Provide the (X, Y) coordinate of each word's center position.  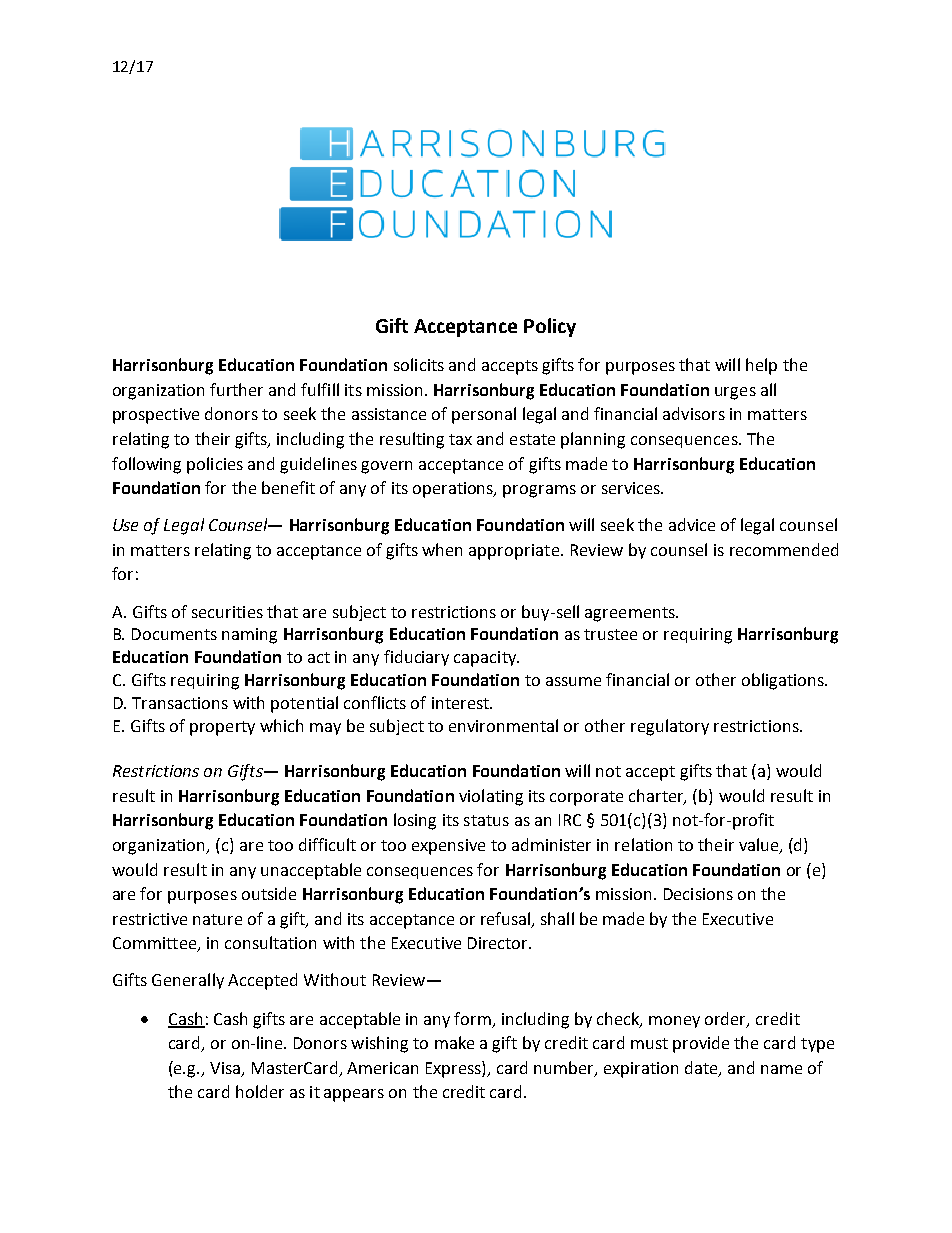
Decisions (698, 894)
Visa (225, 1068)
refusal (505, 918)
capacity (486, 659)
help (761, 366)
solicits (419, 364)
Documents (174, 634)
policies (215, 465)
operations (454, 490)
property (222, 728)
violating (491, 797)
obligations (784, 681)
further (236, 389)
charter (657, 796)
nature (217, 919)
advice (692, 524)
